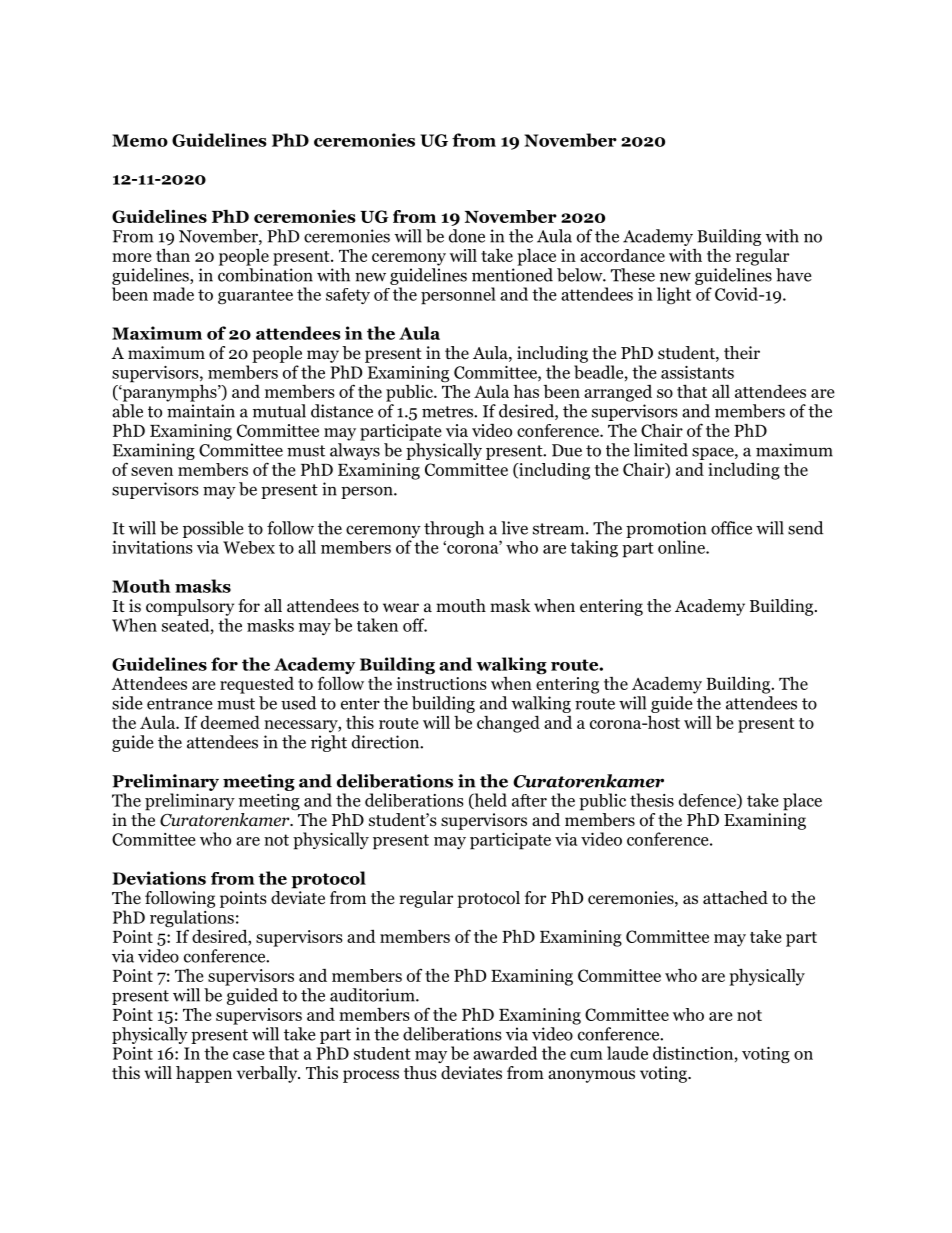 Image resolution: width=952 pixels, height=1233 pixels. I want to click on thesis, so click(652, 800).
